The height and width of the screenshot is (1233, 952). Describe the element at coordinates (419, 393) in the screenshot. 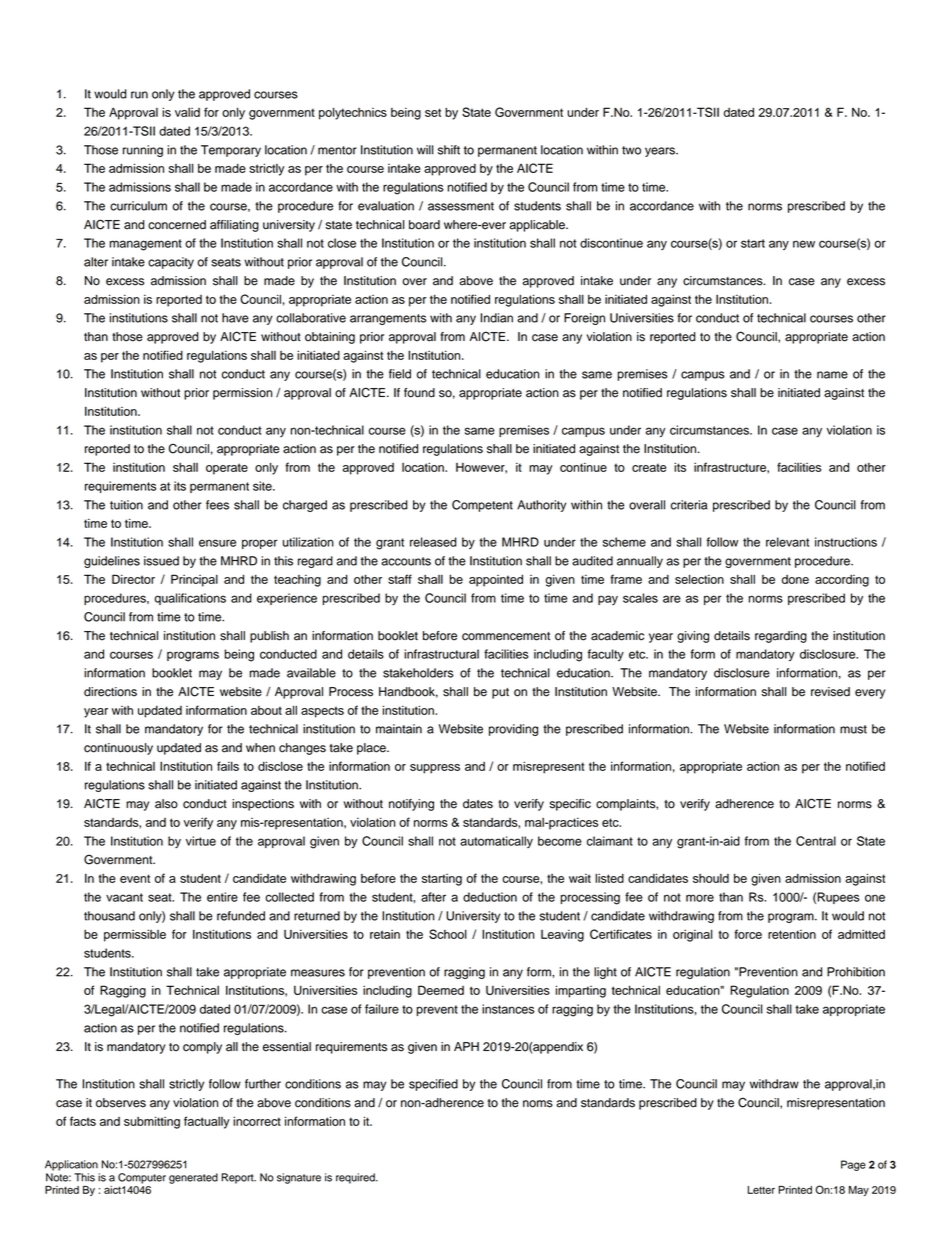

I see `found` at that location.
